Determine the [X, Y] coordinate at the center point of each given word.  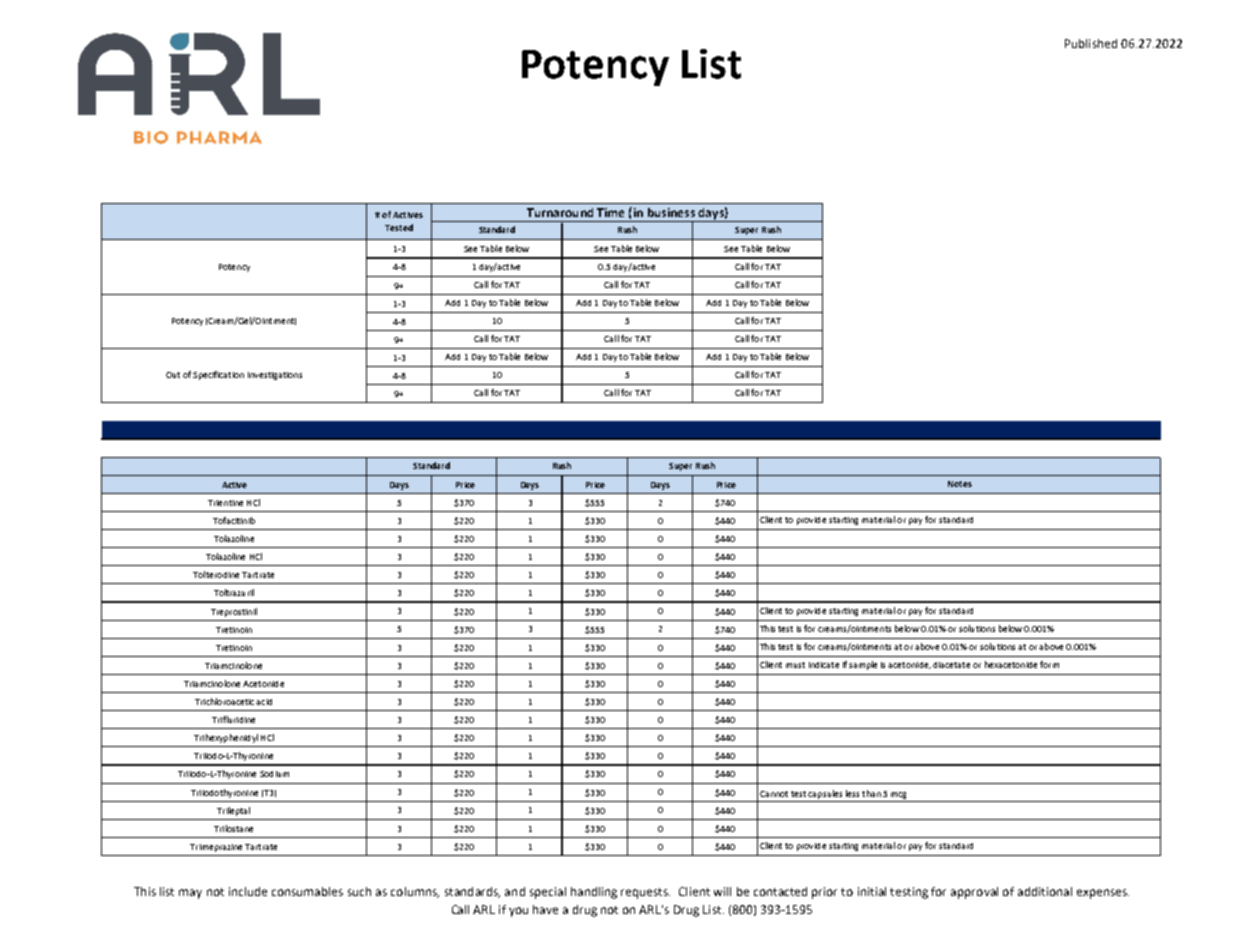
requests [645, 893]
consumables [307, 891]
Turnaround [560, 212]
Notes [960, 484]
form [1049, 664]
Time [610, 212]
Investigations [275, 376]
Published [1091, 43]
